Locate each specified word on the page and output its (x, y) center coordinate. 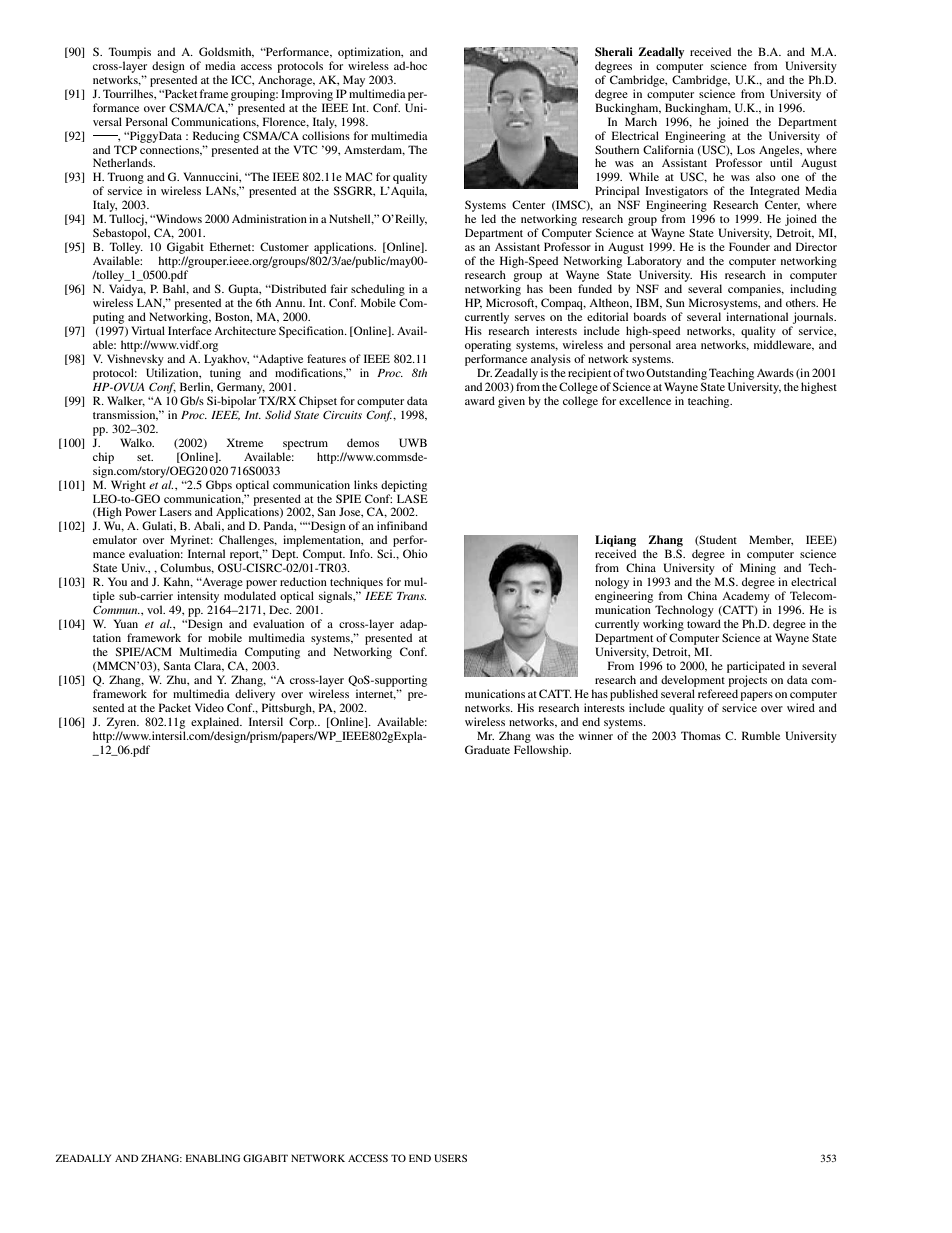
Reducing (216, 137)
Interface (190, 330)
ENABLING (213, 1158)
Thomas (701, 735)
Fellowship (542, 751)
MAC (358, 176)
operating (488, 346)
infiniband (402, 525)
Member (771, 540)
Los (746, 149)
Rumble (761, 735)
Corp (302, 723)
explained (216, 723)
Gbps (219, 486)
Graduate (487, 749)
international (757, 316)
